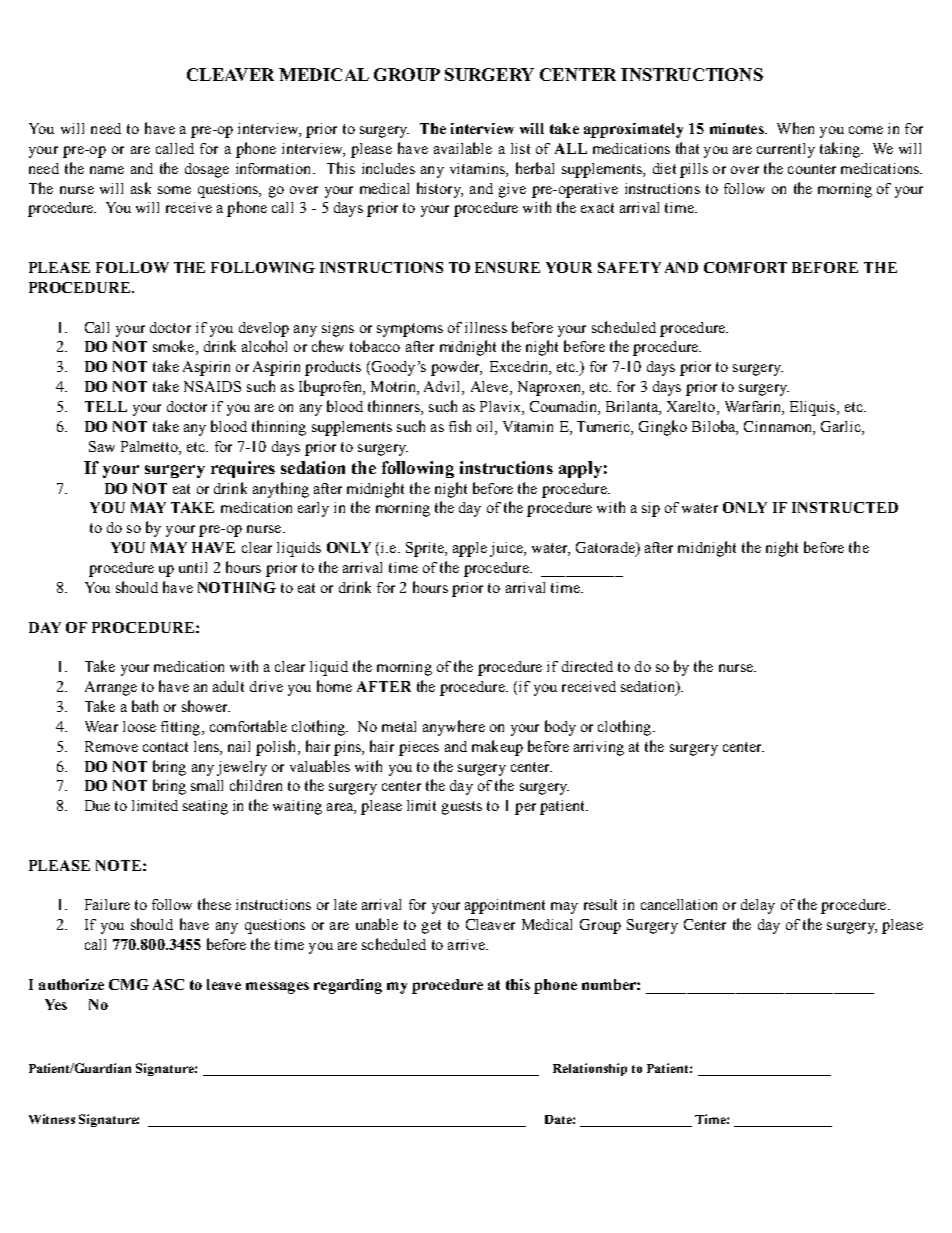 Image resolution: width=952 pixels, height=1233 pixels. What do you see at coordinates (599, 748) in the page?
I see `arriving` at bounding box center [599, 748].
